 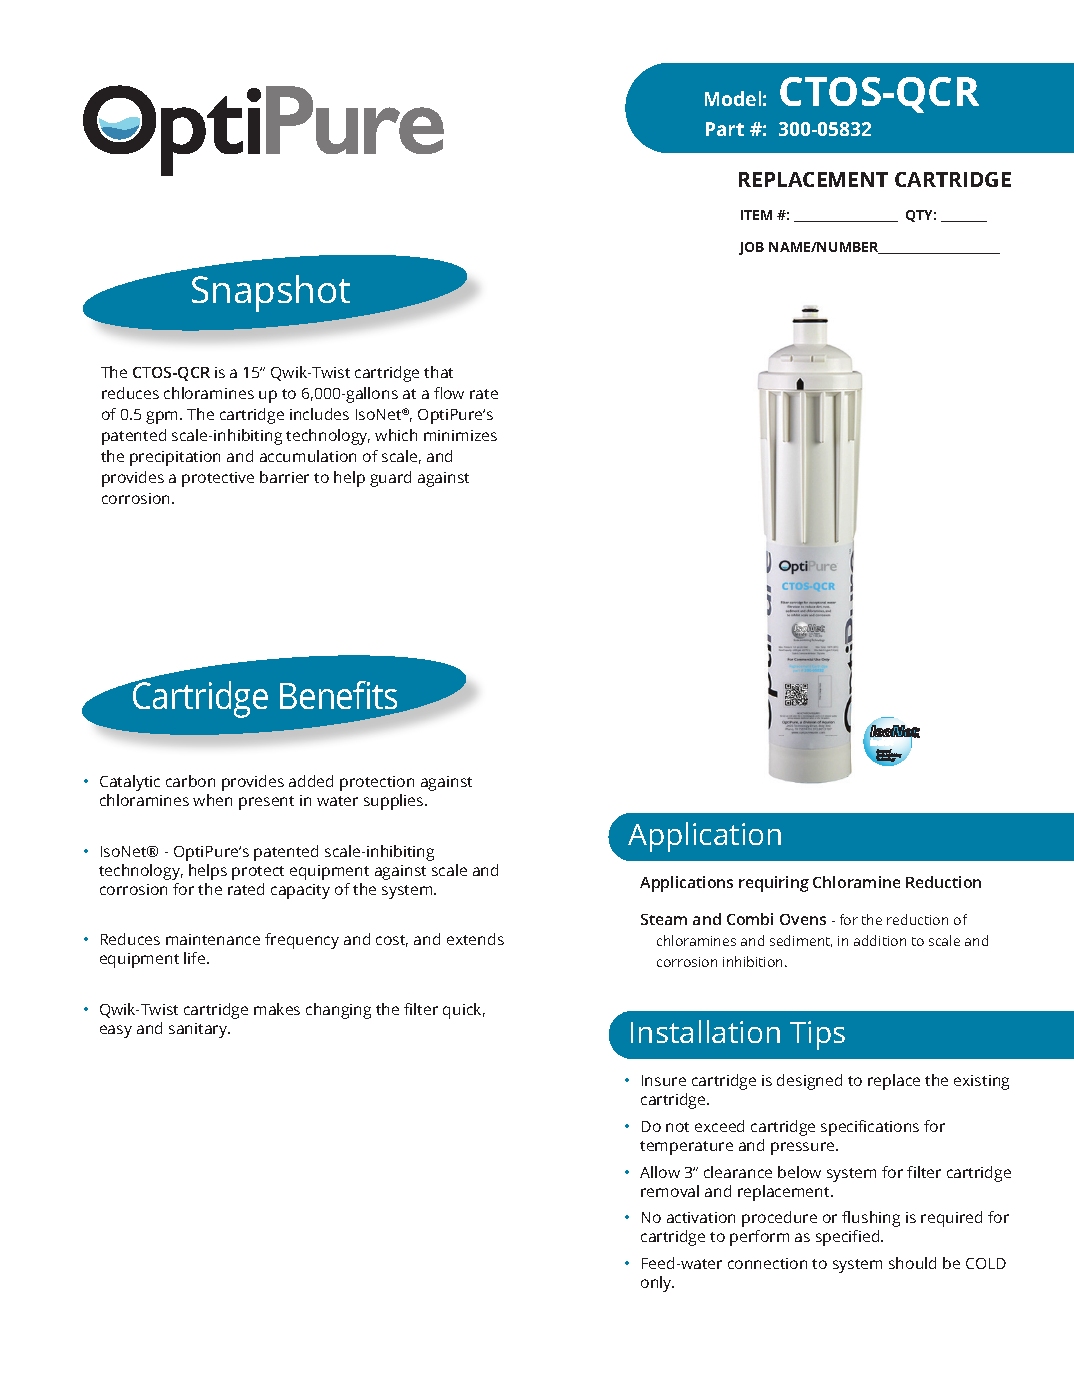 What do you see at coordinates (395, 802) in the screenshot?
I see `supplies` at bounding box center [395, 802].
